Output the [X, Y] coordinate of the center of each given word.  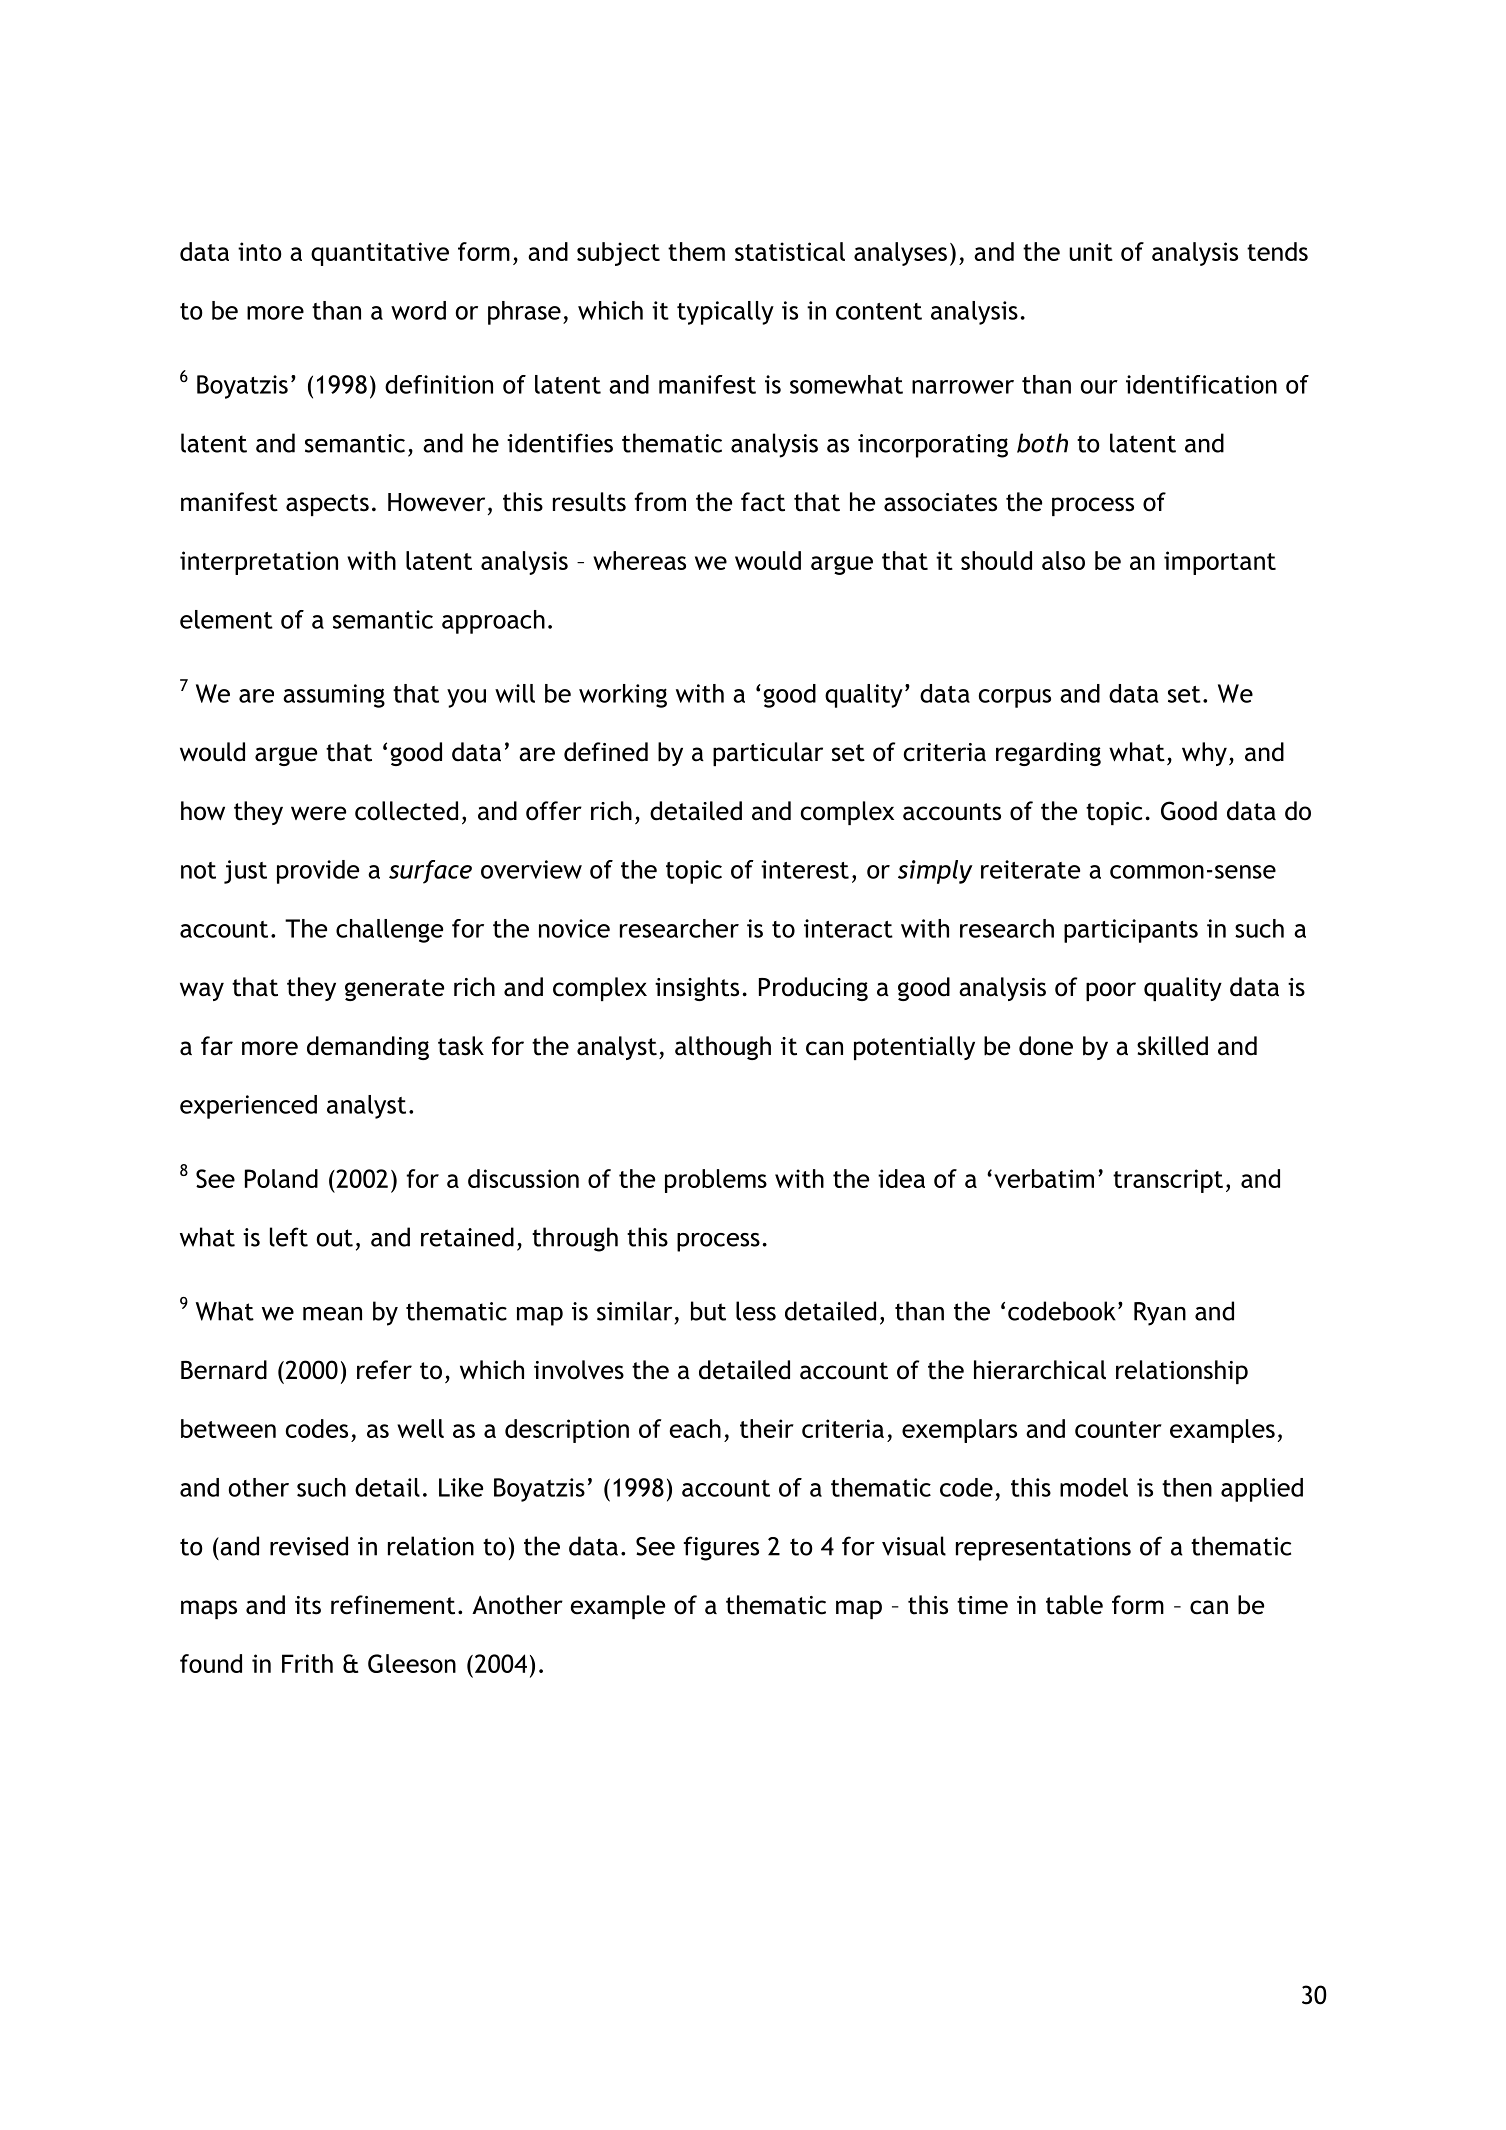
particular [768, 754]
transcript [1168, 1181]
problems [716, 1181]
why [1204, 754]
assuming [334, 696]
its [308, 1605]
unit [1091, 251]
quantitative [380, 254]
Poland [281, 1178]
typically [725, 313]
